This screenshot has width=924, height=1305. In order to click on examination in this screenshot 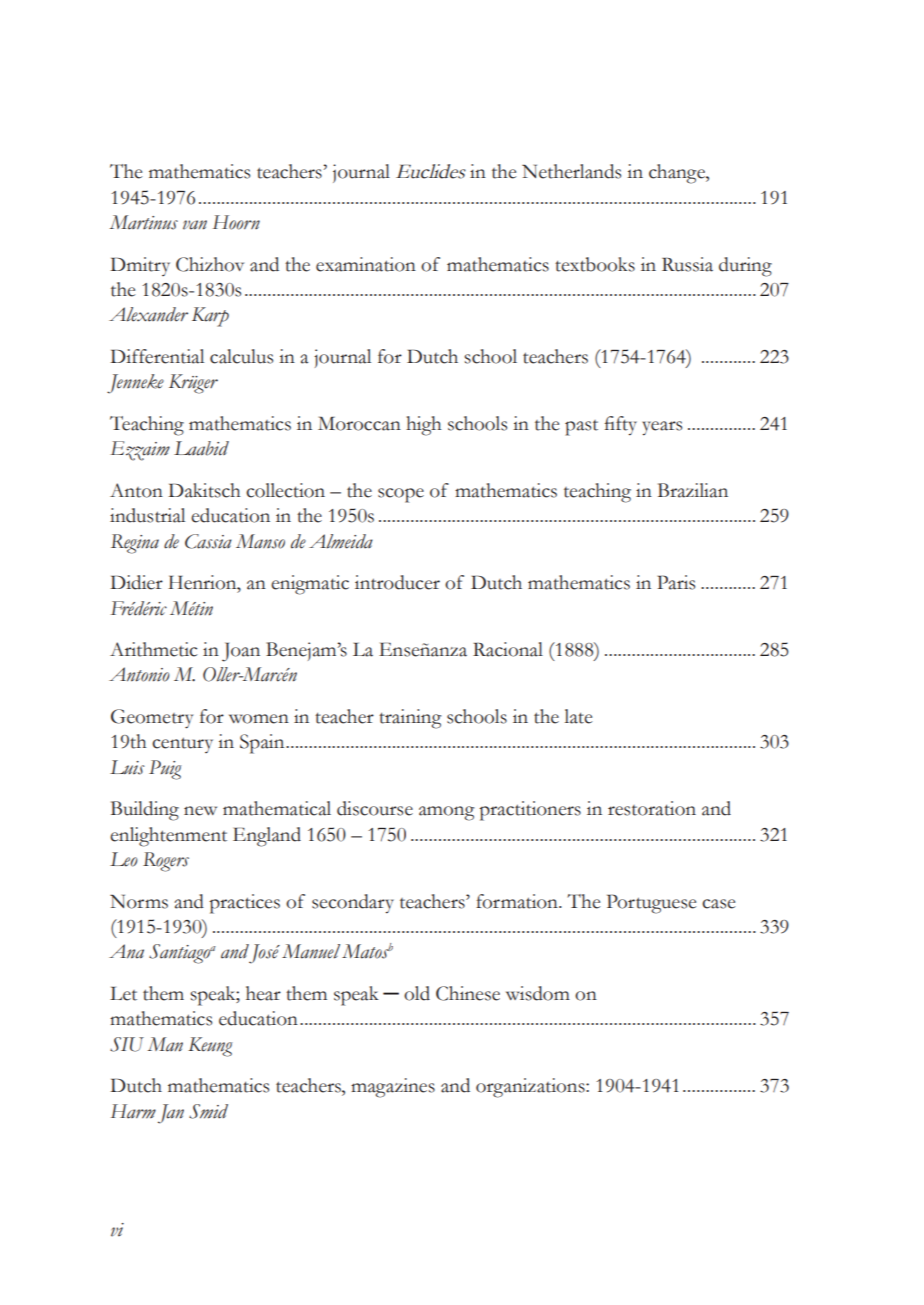, I will do `click(366, 264)`.
